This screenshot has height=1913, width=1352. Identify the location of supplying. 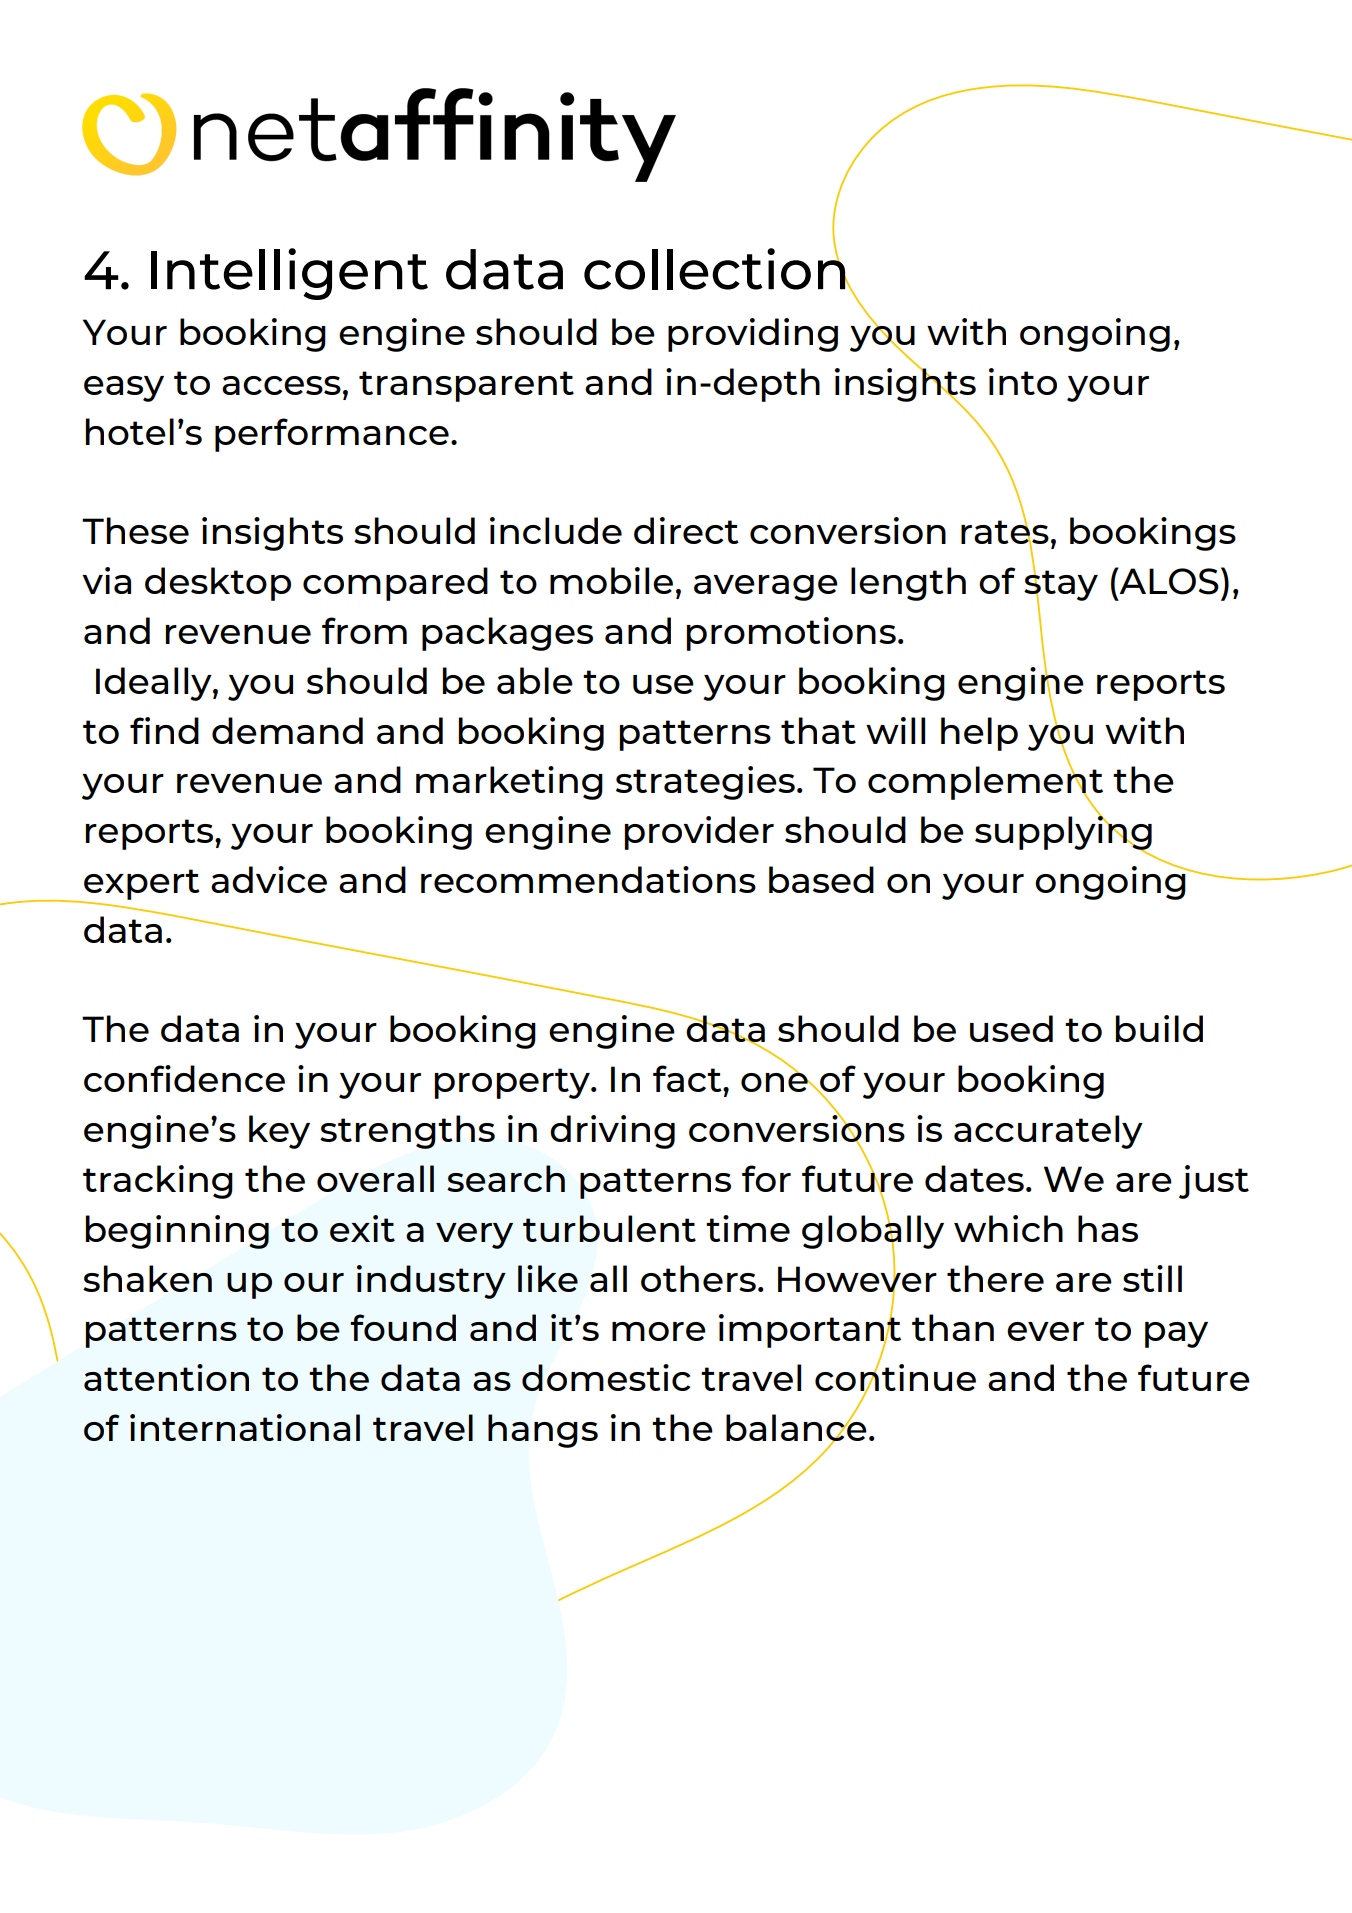
(1063, 833).
